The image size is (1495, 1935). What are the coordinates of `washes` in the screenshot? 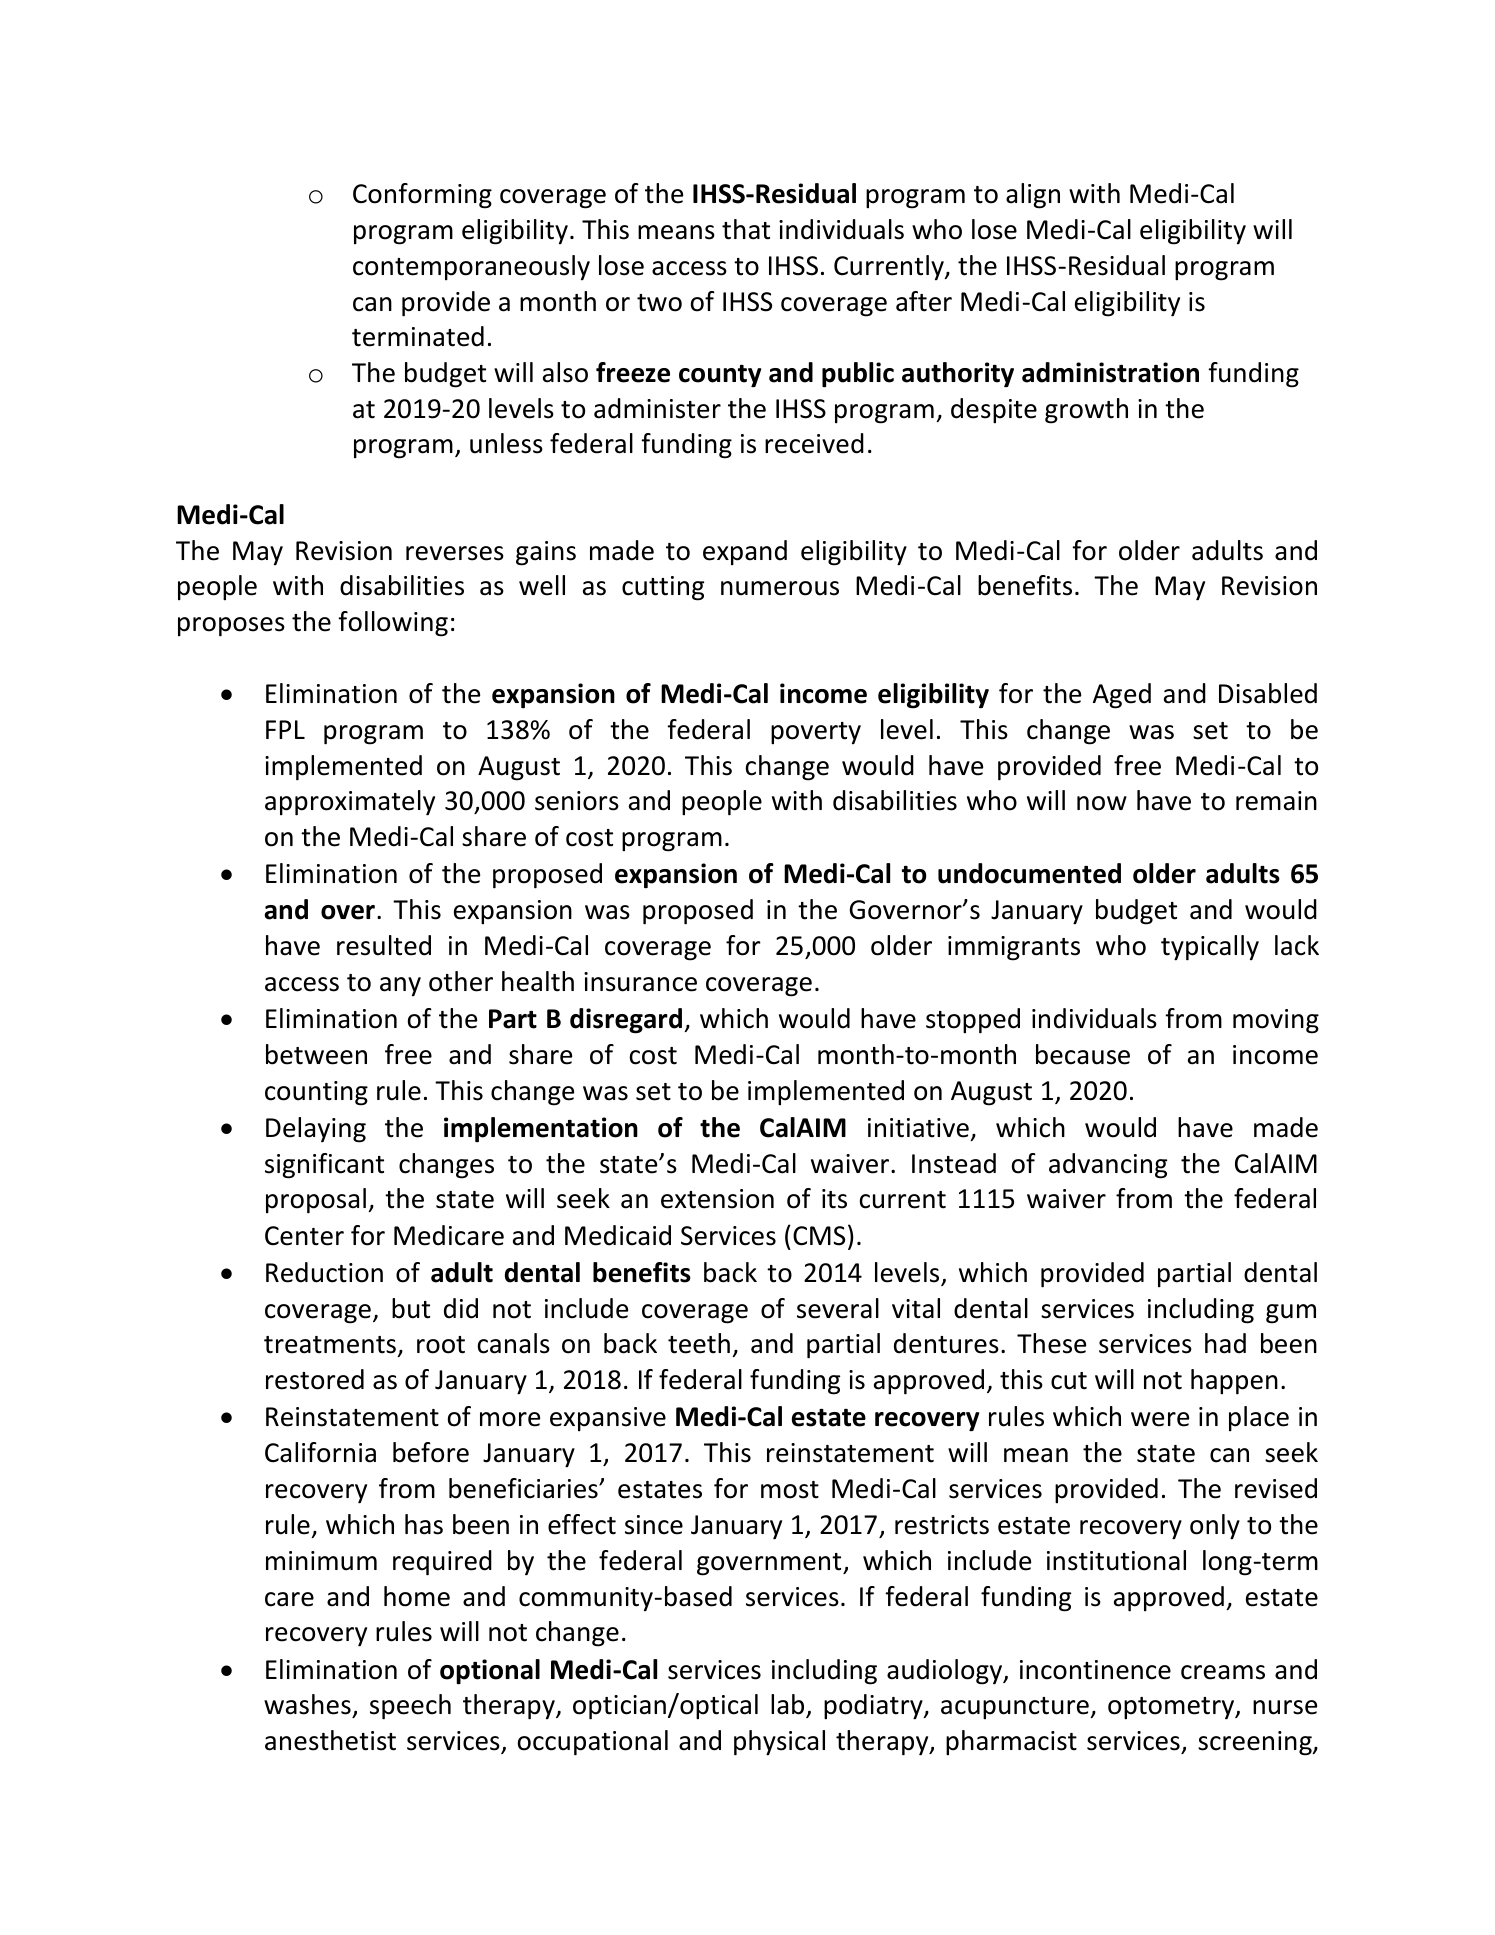 It's located at (307, 1704).
